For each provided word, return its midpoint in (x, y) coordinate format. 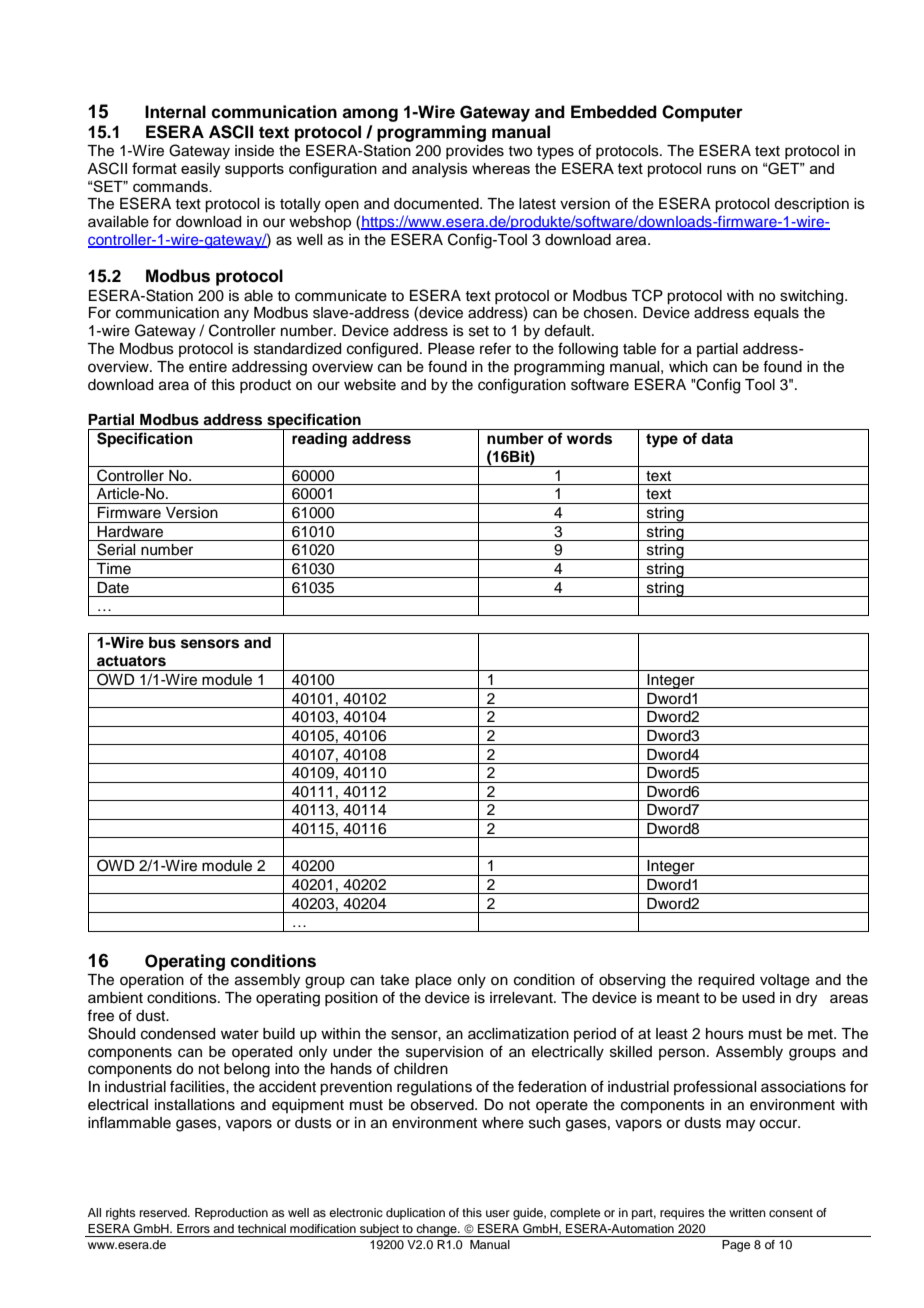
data (717, 438)
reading (319, 440)
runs (721, 169)
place (433, 981)
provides (475, 152)
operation (152, 981)
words (589, 439)
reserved (164, 1212)
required (726, 981)
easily (200, 170)
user (498, 1213)
